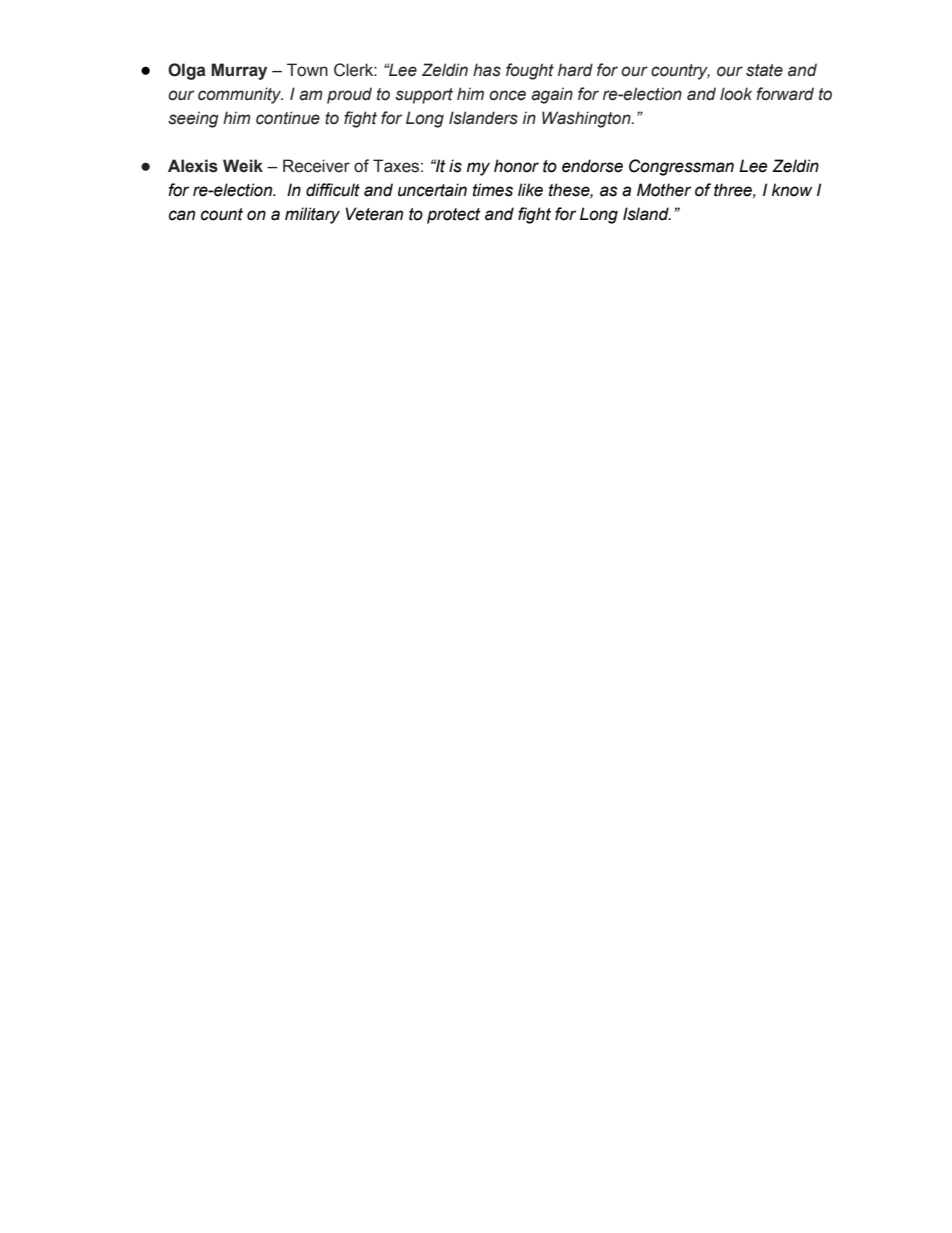  I want to click on Washington, so click(587, 119).
